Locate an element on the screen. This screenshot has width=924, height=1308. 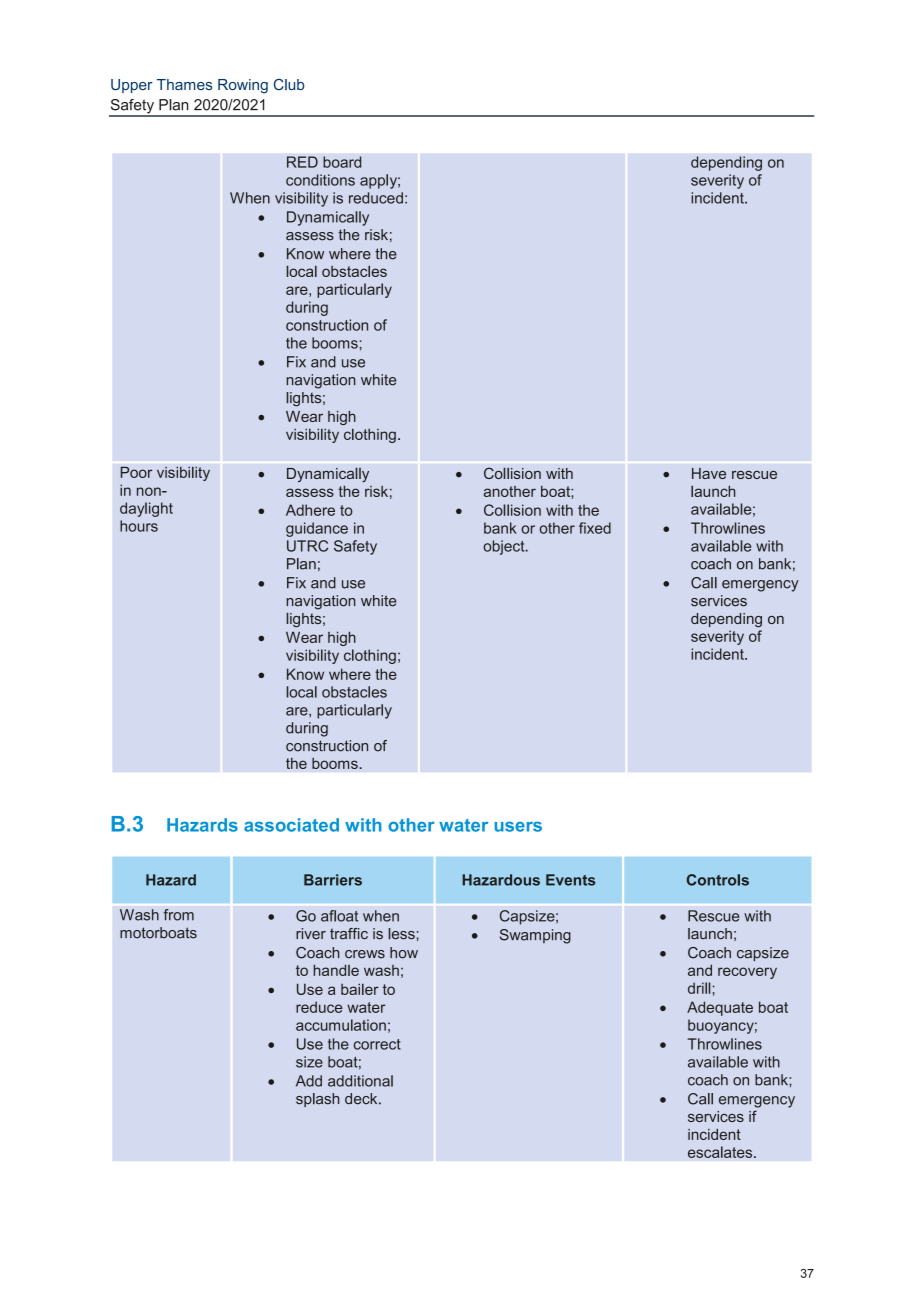
board is located at coordinates (342, 162).
